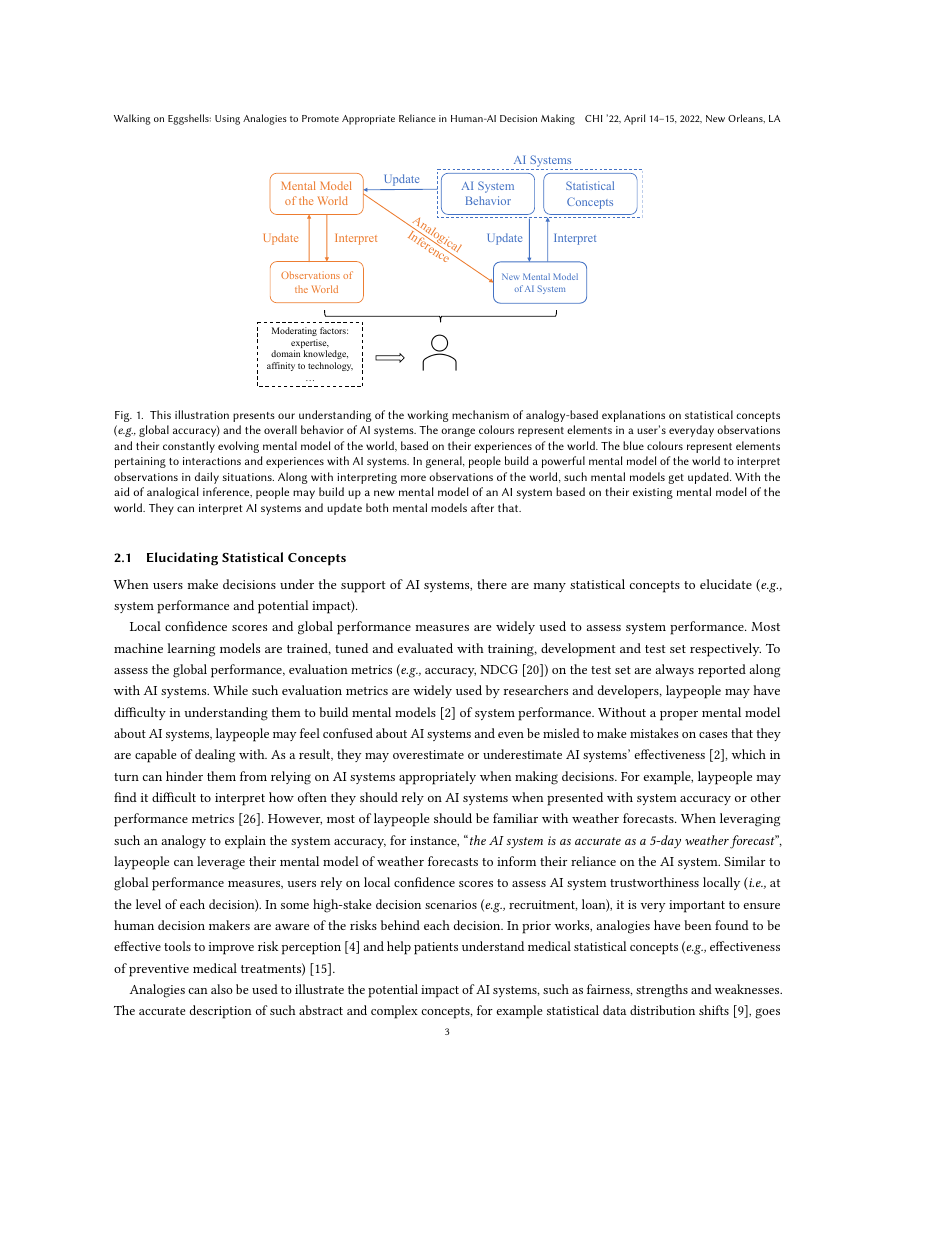 The image size is (952, 1233). Describe the element at coordinates (492, 584) in the document. I see `there` at that location.
